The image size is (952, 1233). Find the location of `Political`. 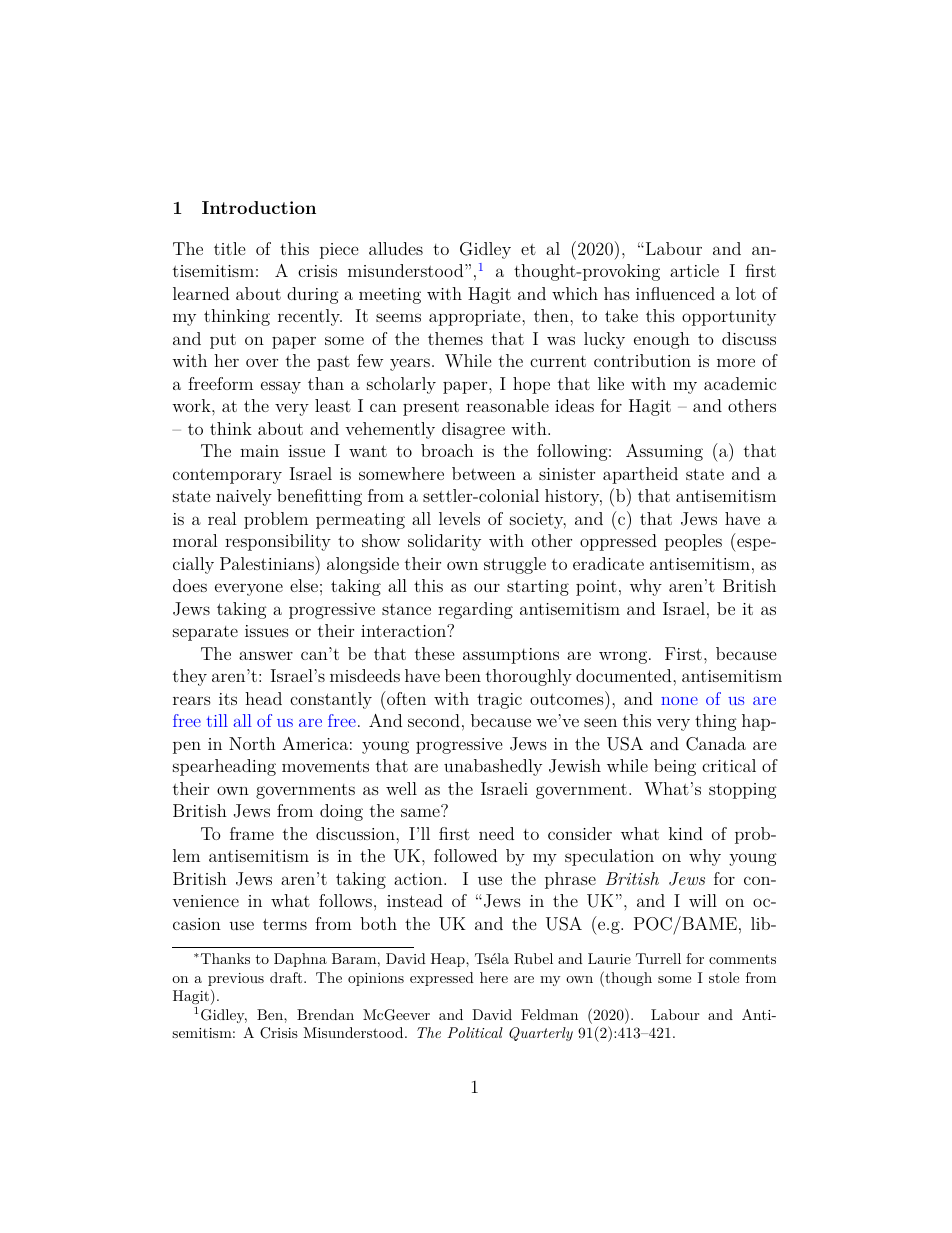

Political is located at coordinates (475, 1032).
